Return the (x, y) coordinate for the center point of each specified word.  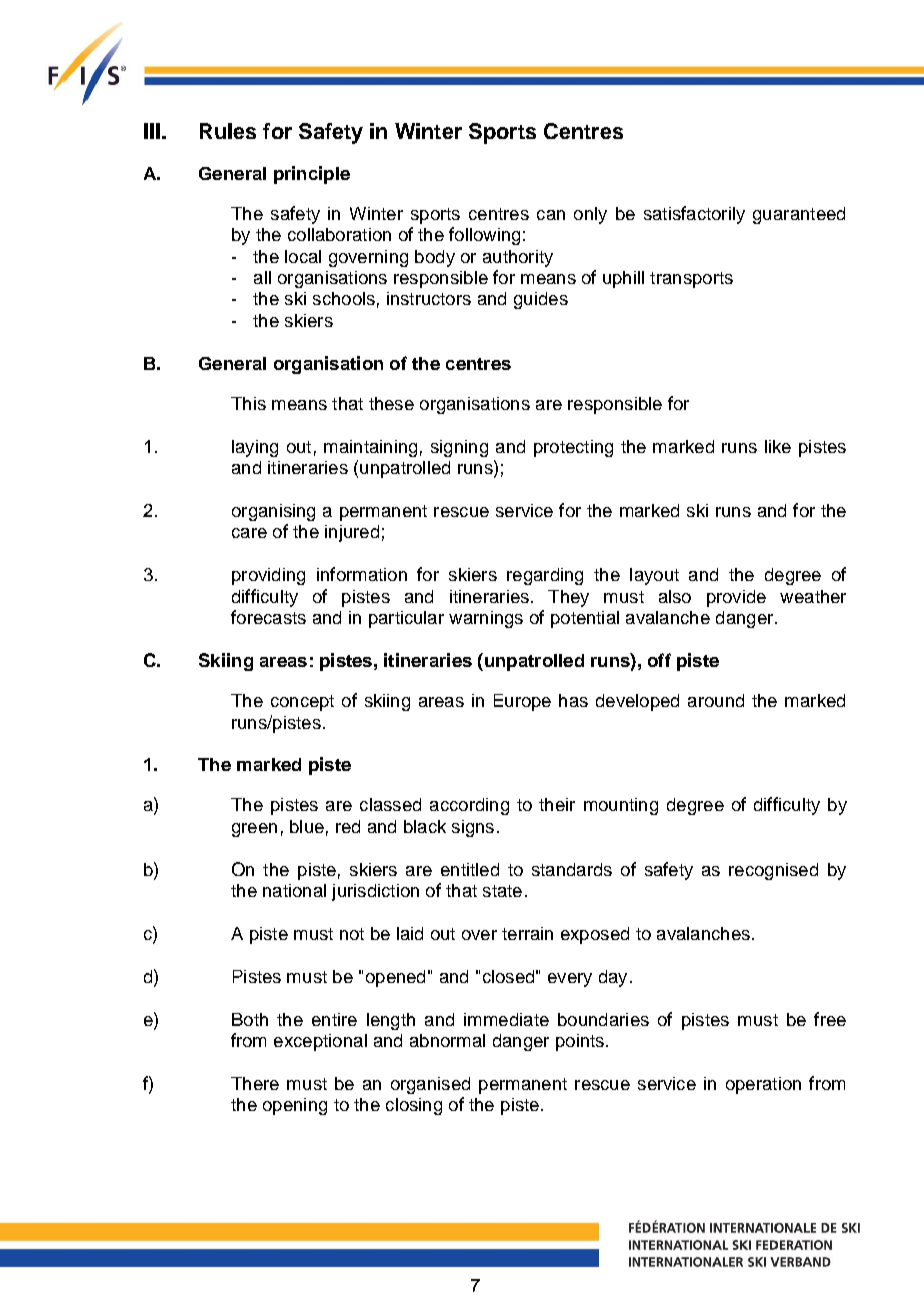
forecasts (268, 617)
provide (736, 598)
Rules (228, 131)
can (551, 215)
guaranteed (799, 215)
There (255, 1083)
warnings (486, 619)
